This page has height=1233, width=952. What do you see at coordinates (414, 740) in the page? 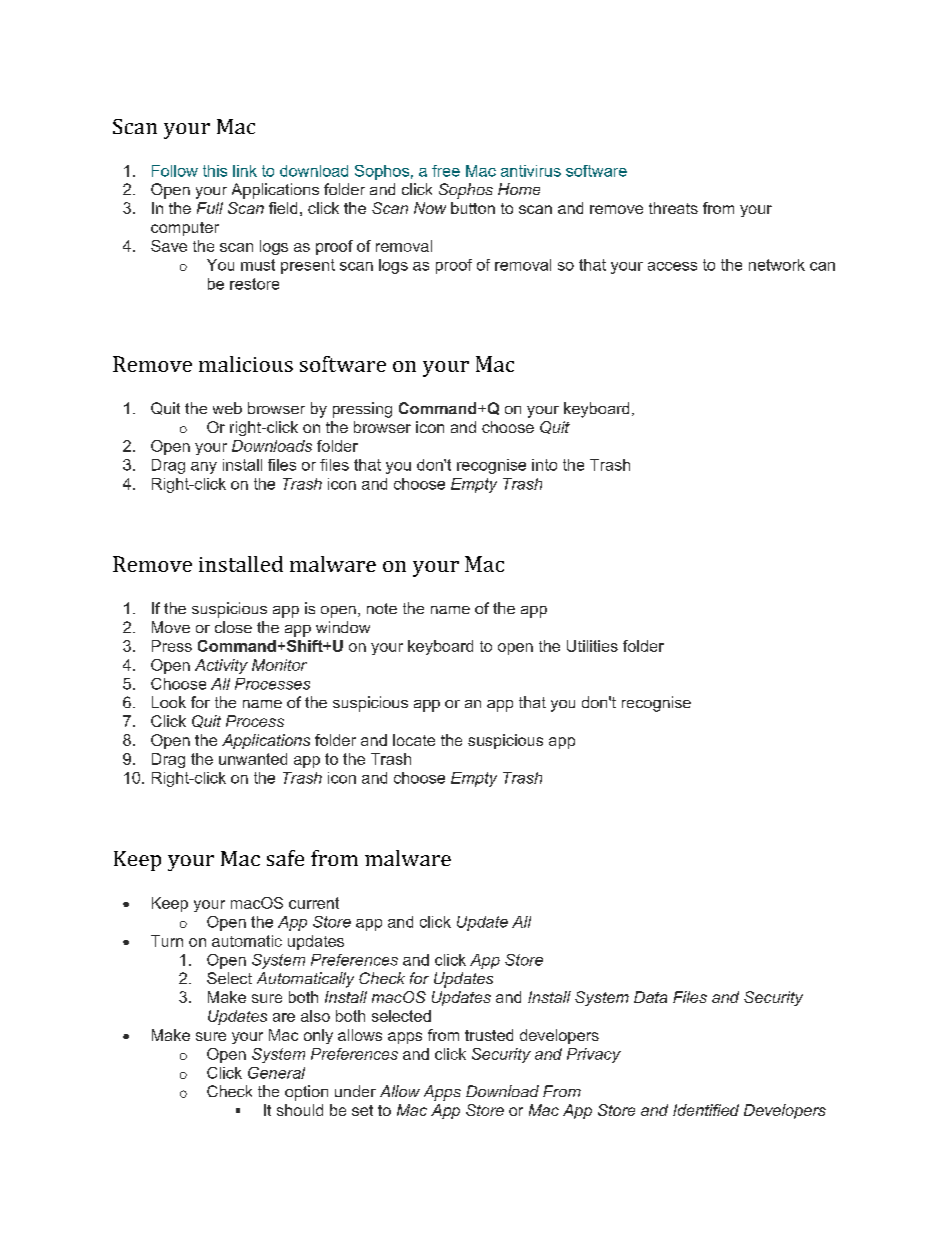
I see `locate` at bounding box center [414, 740].
